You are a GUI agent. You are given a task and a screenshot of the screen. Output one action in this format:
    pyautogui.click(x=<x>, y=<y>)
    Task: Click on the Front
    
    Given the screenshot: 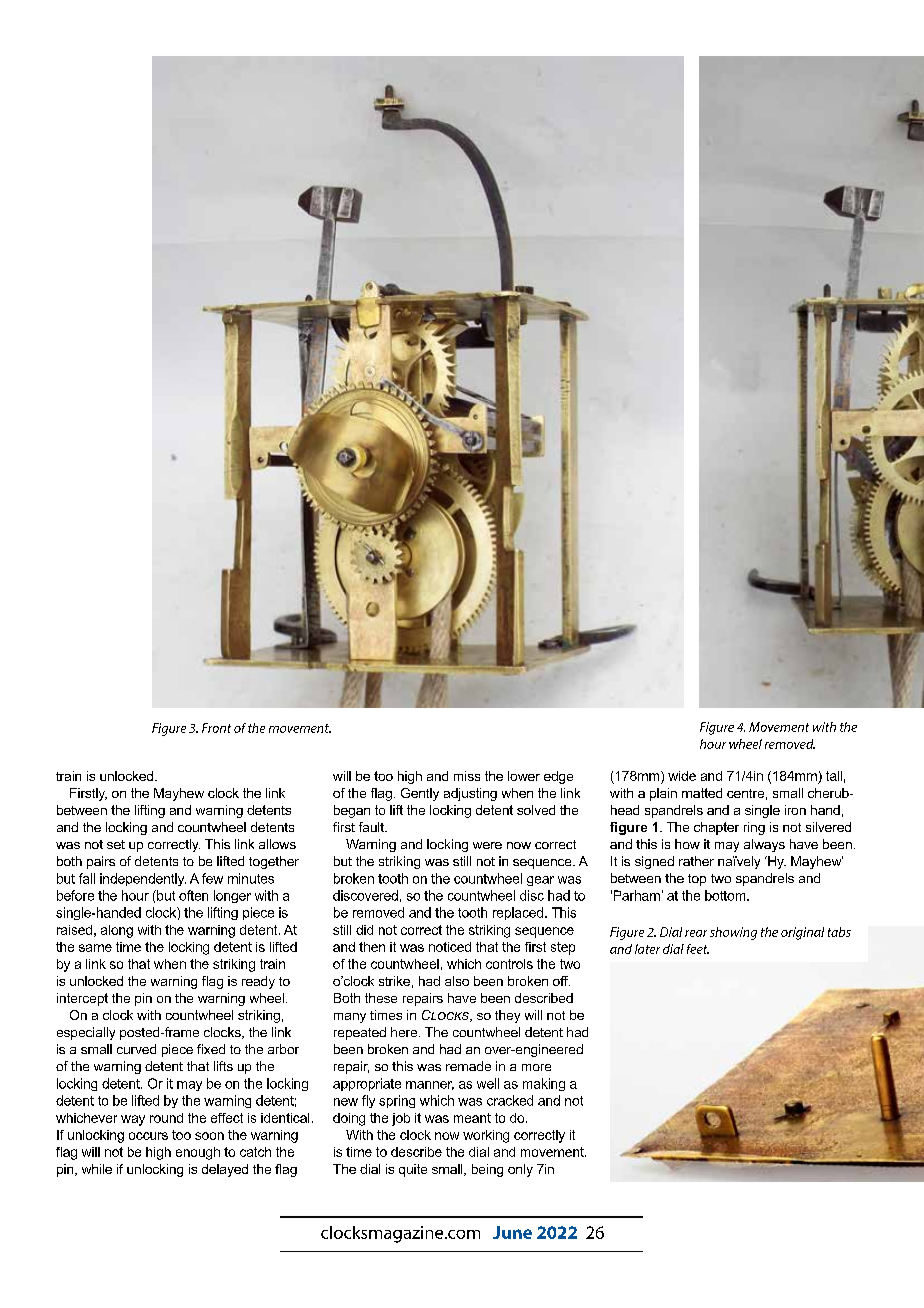 What is the action you would take?
    pyautogui.click(x=216, y=728)
